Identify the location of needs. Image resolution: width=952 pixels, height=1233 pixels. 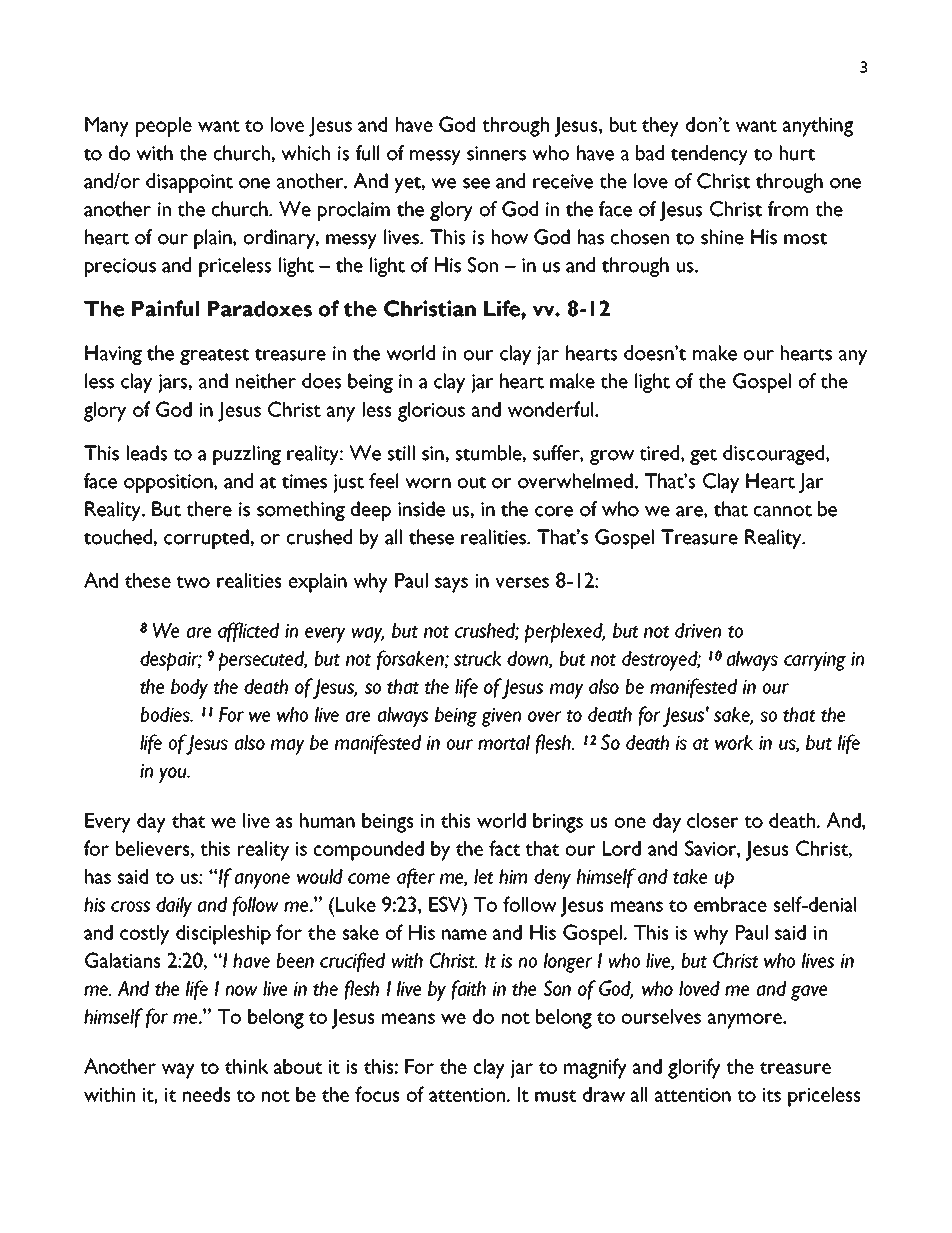
(207, 1094).
